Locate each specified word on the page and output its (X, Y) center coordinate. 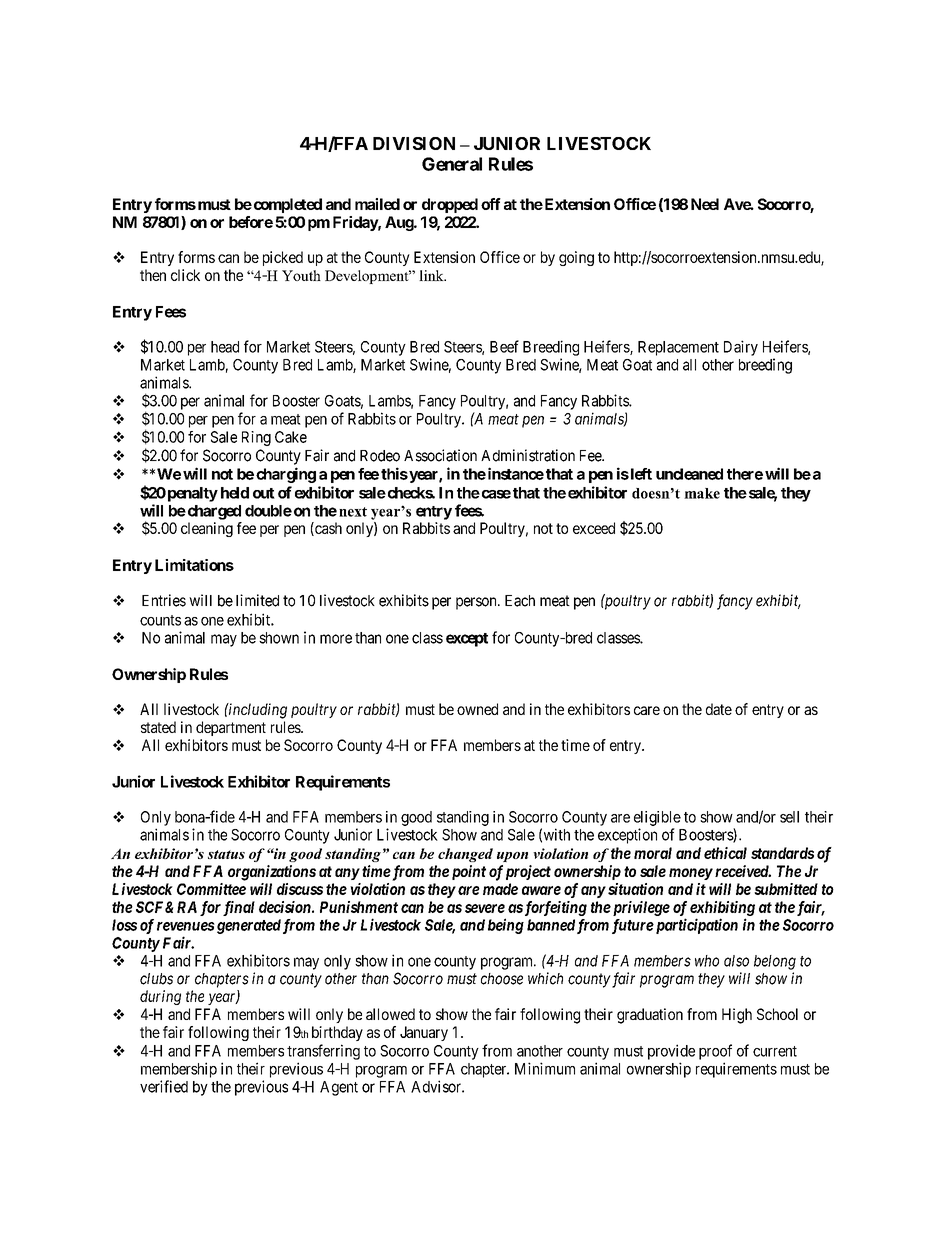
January (424, 1033)
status (226, 854)
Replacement (678, 348)
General (452, 164)
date (719, 709)
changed (465, 855)
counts (160, 620)
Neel (705, 204)
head (225, 347)
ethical (725, 853)
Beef (504, 346)
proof (715, 1052)
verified (164, 1086)
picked (283, 258)
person (477, 603)
